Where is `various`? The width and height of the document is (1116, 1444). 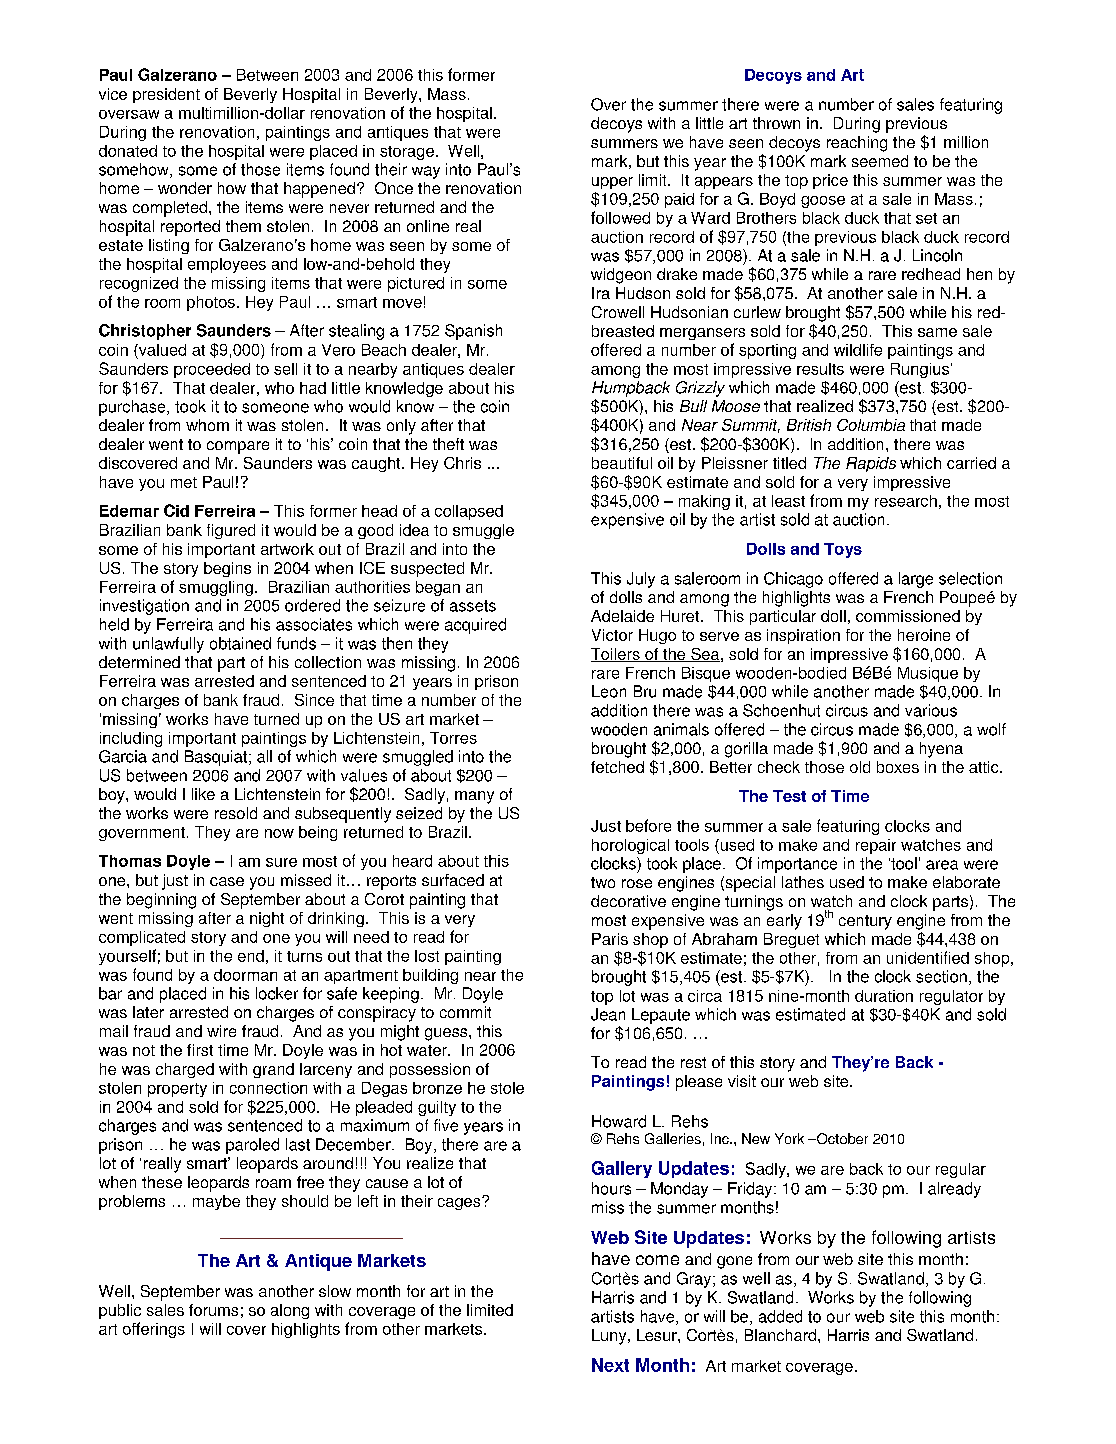 various is located at coordinates (931, 710).
